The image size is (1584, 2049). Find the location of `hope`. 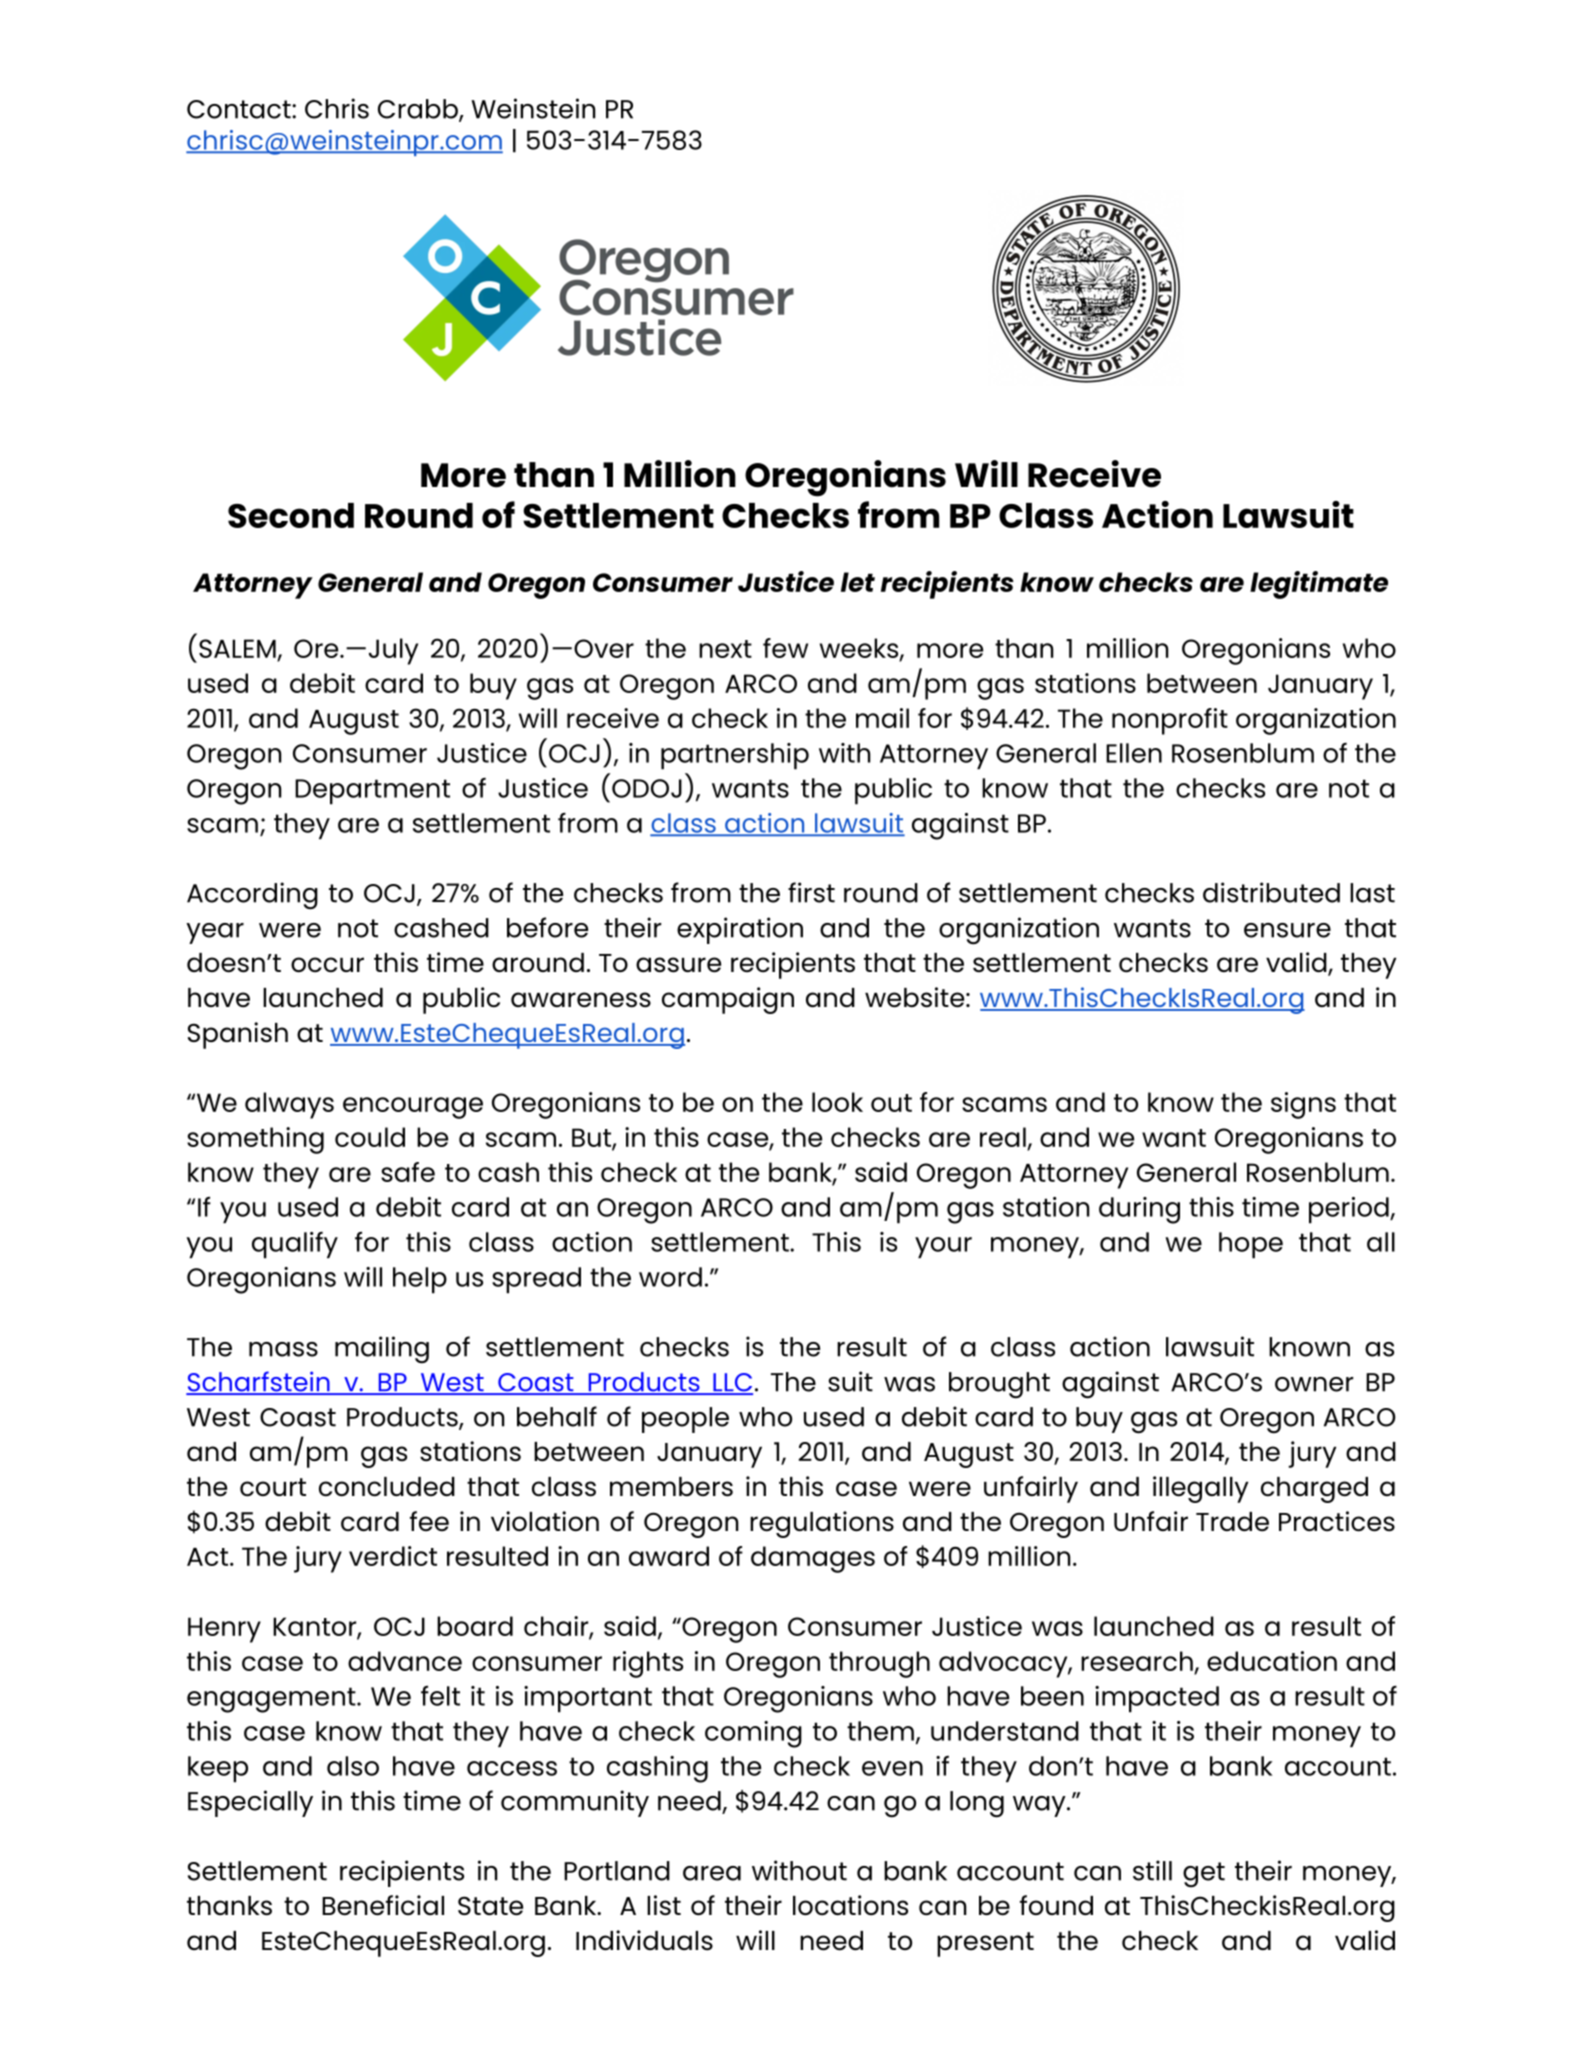

hope is located at coordinates (1251, 1245).
